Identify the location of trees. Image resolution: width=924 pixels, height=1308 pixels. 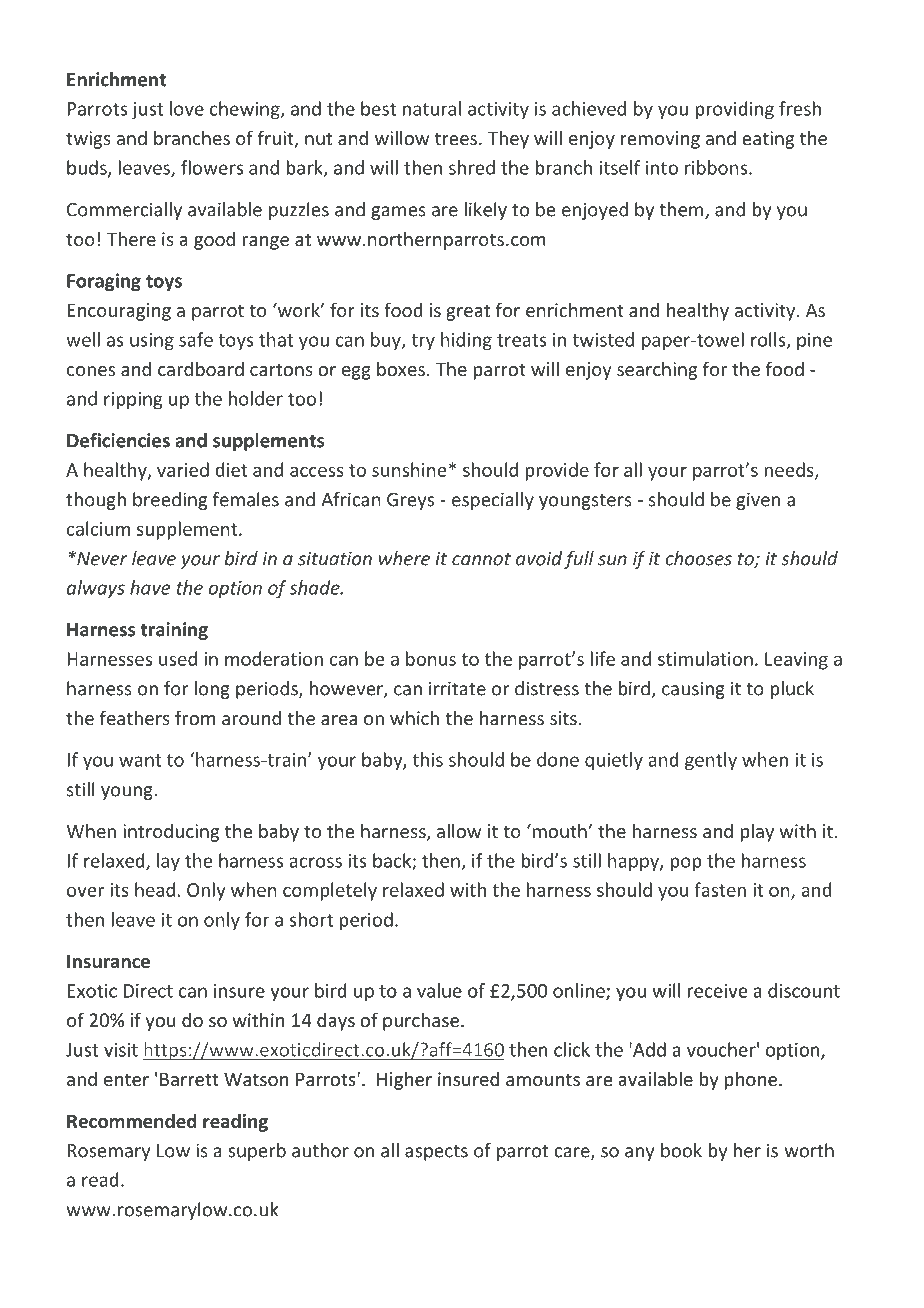
(456, 138).
